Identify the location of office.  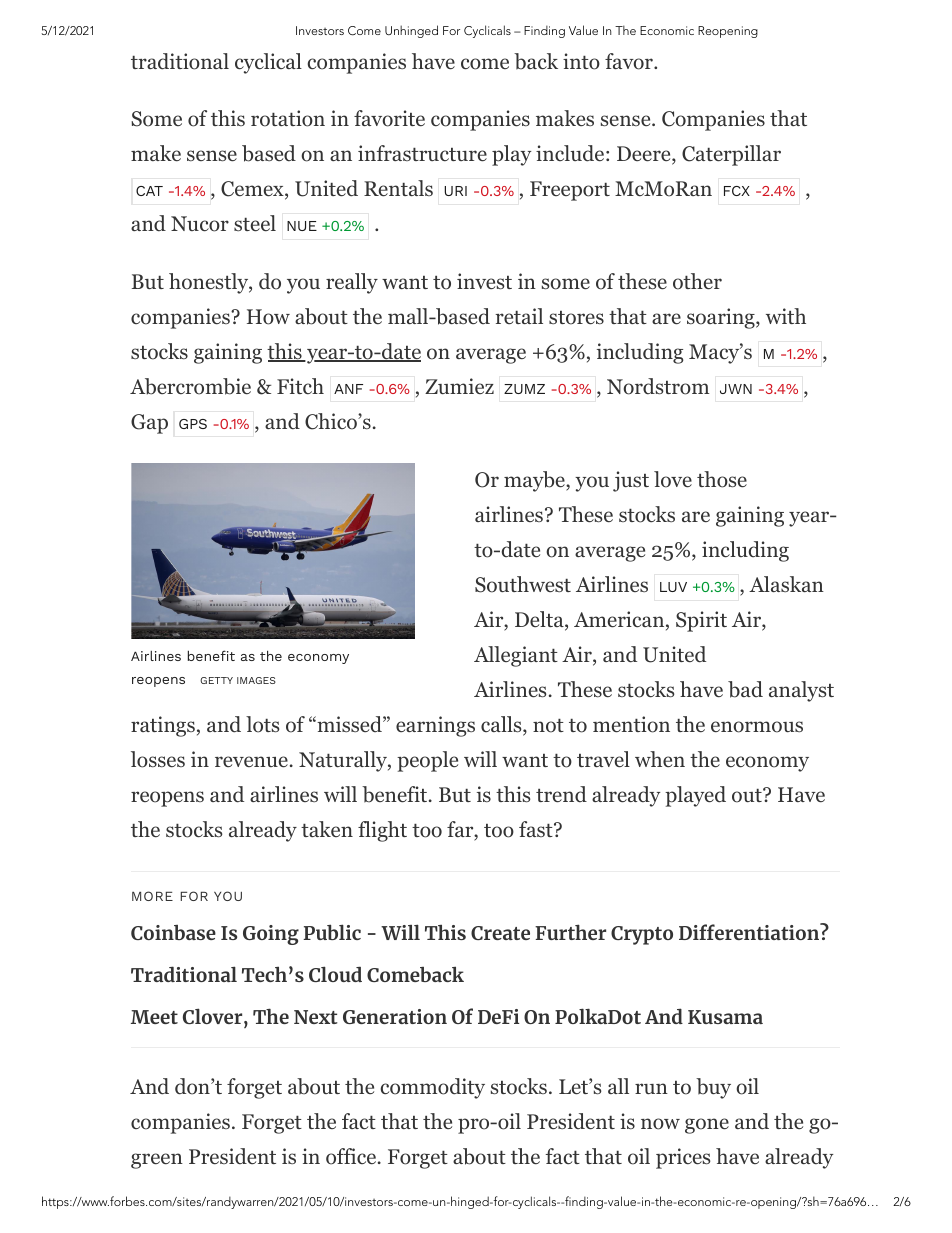
(351, 1156).
